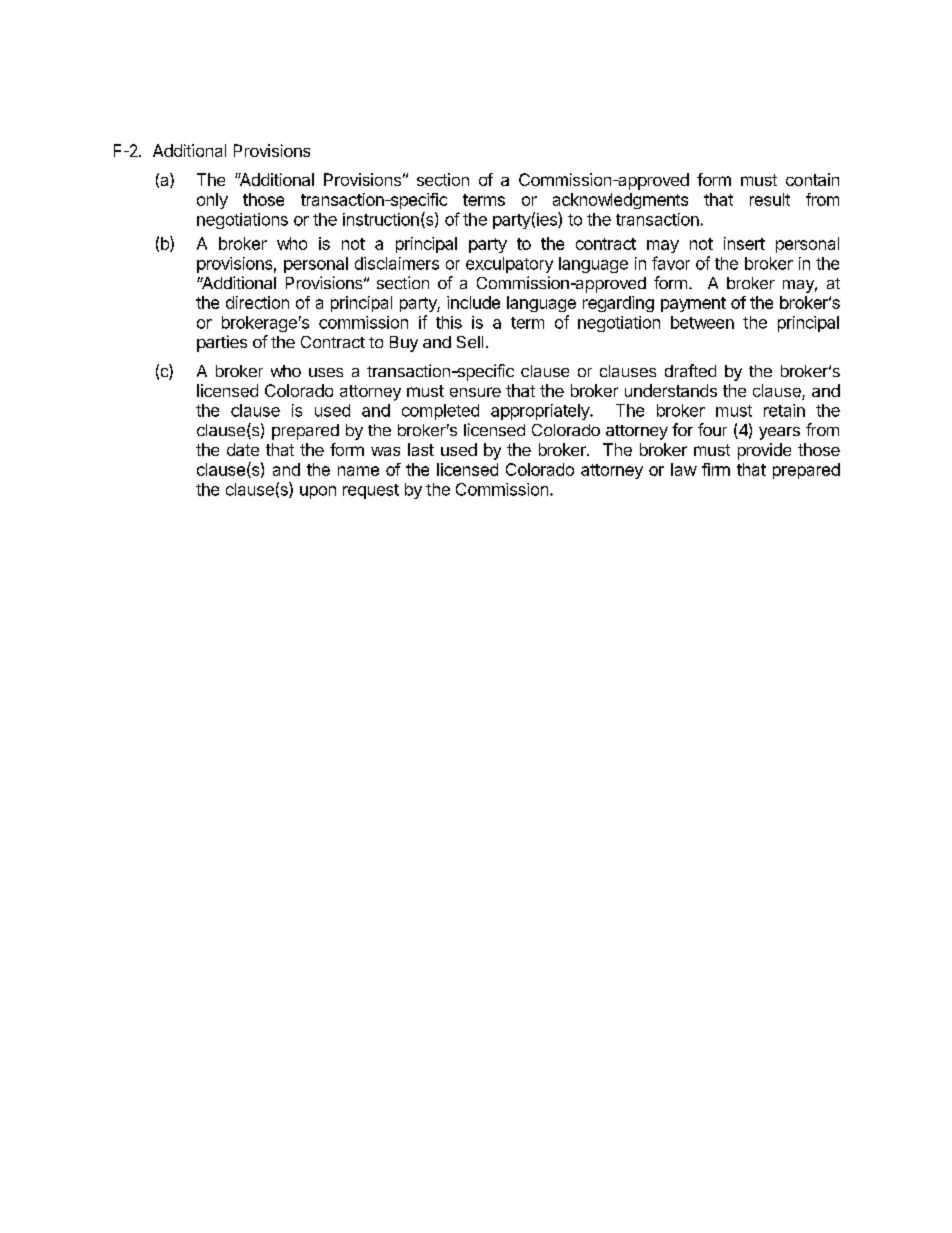 This screenshot has width=952, height=1233. Describe the element at coordinates (318, 492) in the screenshot. I see `upon` at that location.
